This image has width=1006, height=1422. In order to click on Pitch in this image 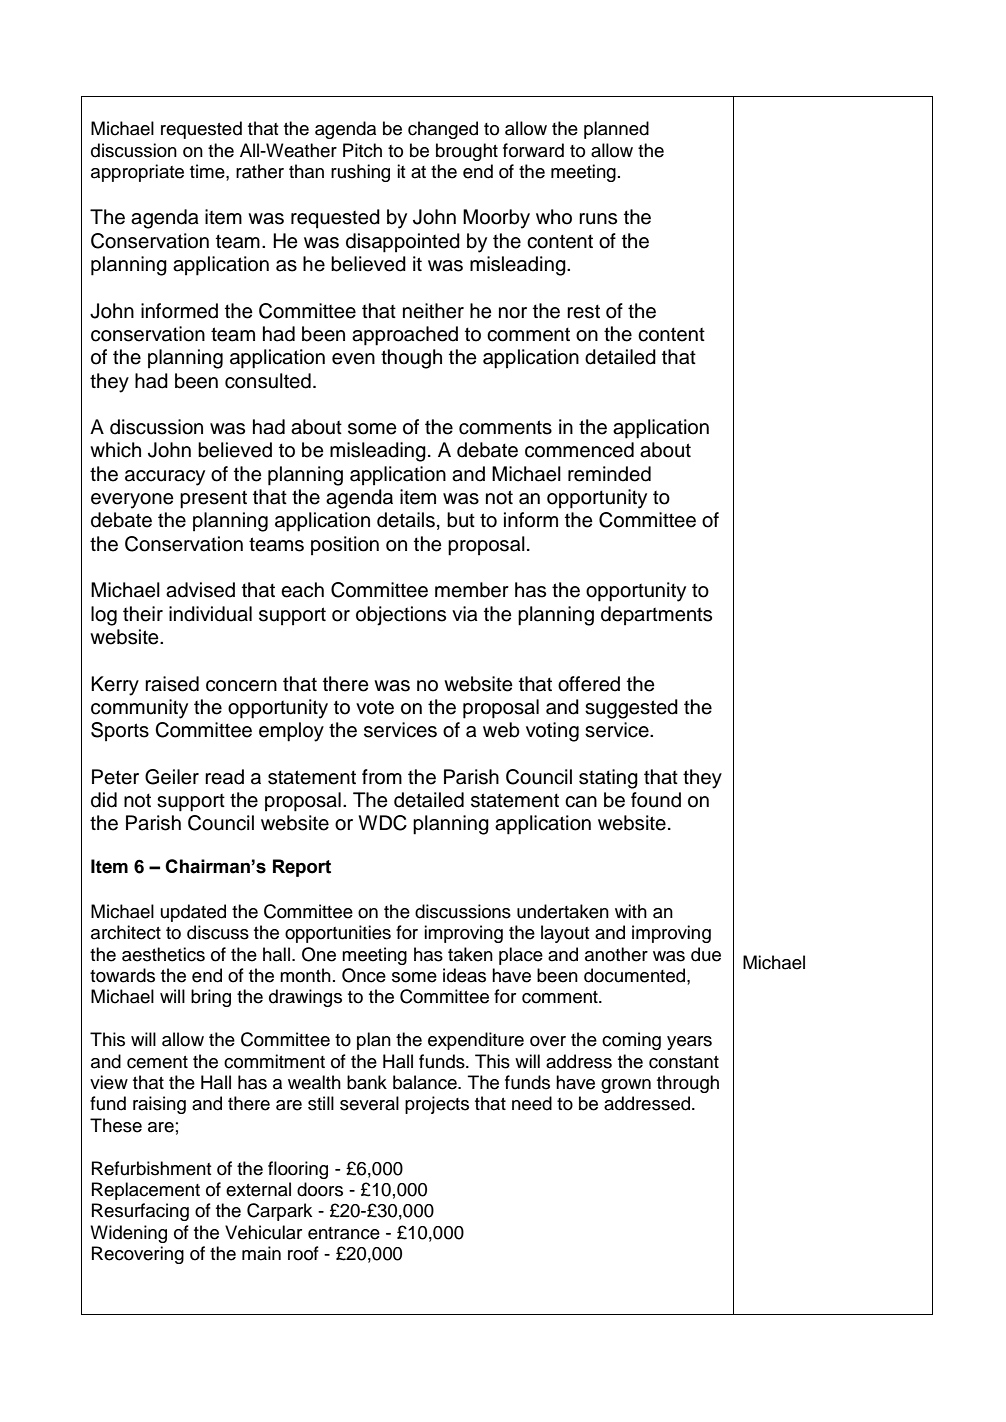, I will do `click(362, 150)`.
